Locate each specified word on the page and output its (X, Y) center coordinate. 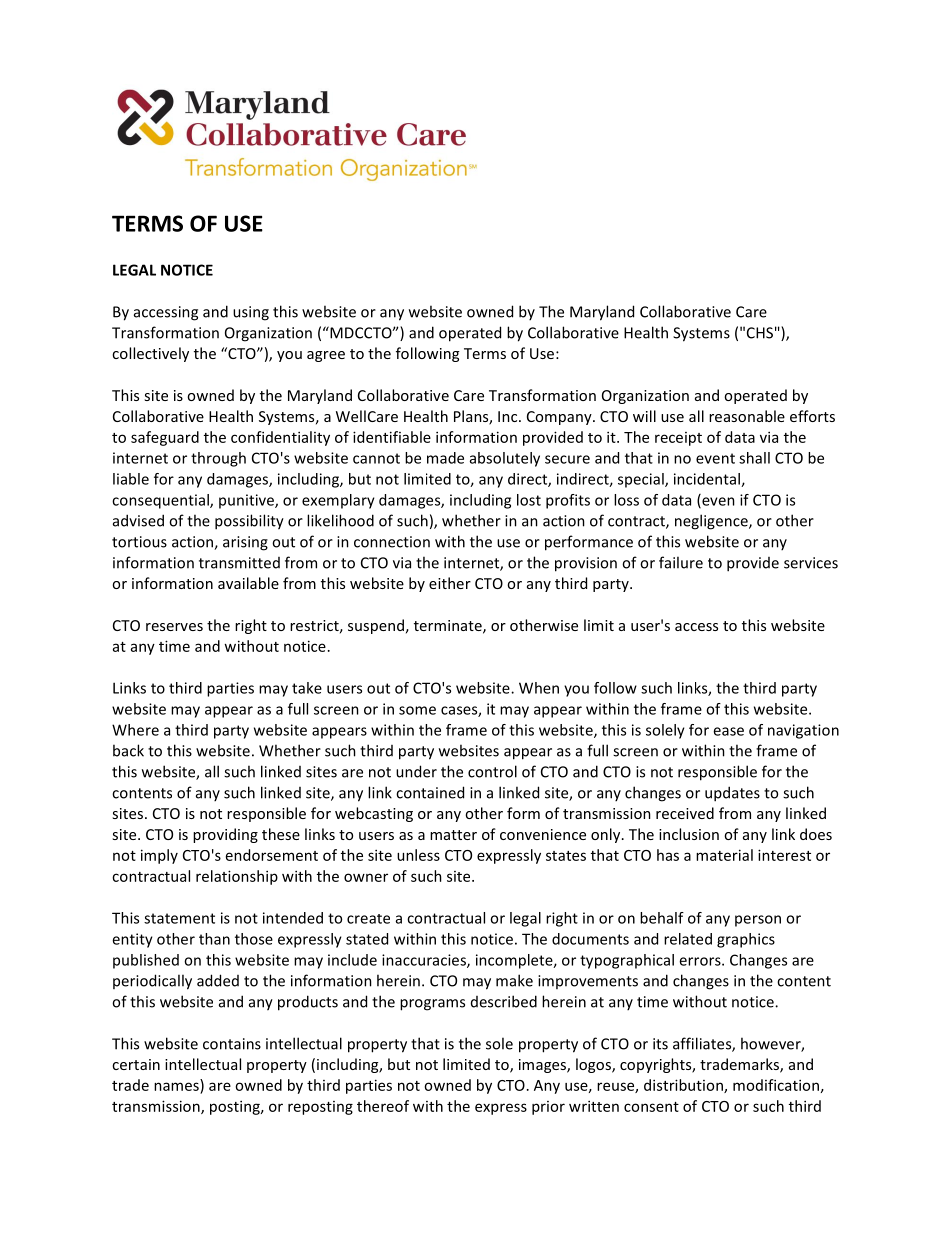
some (417, 710)
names (176, 1086)
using (251, 313)
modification (776, 1085)
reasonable (747, 416)
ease (728, 731)
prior (548, 1108)
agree (326, 356)
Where (135, 730)
